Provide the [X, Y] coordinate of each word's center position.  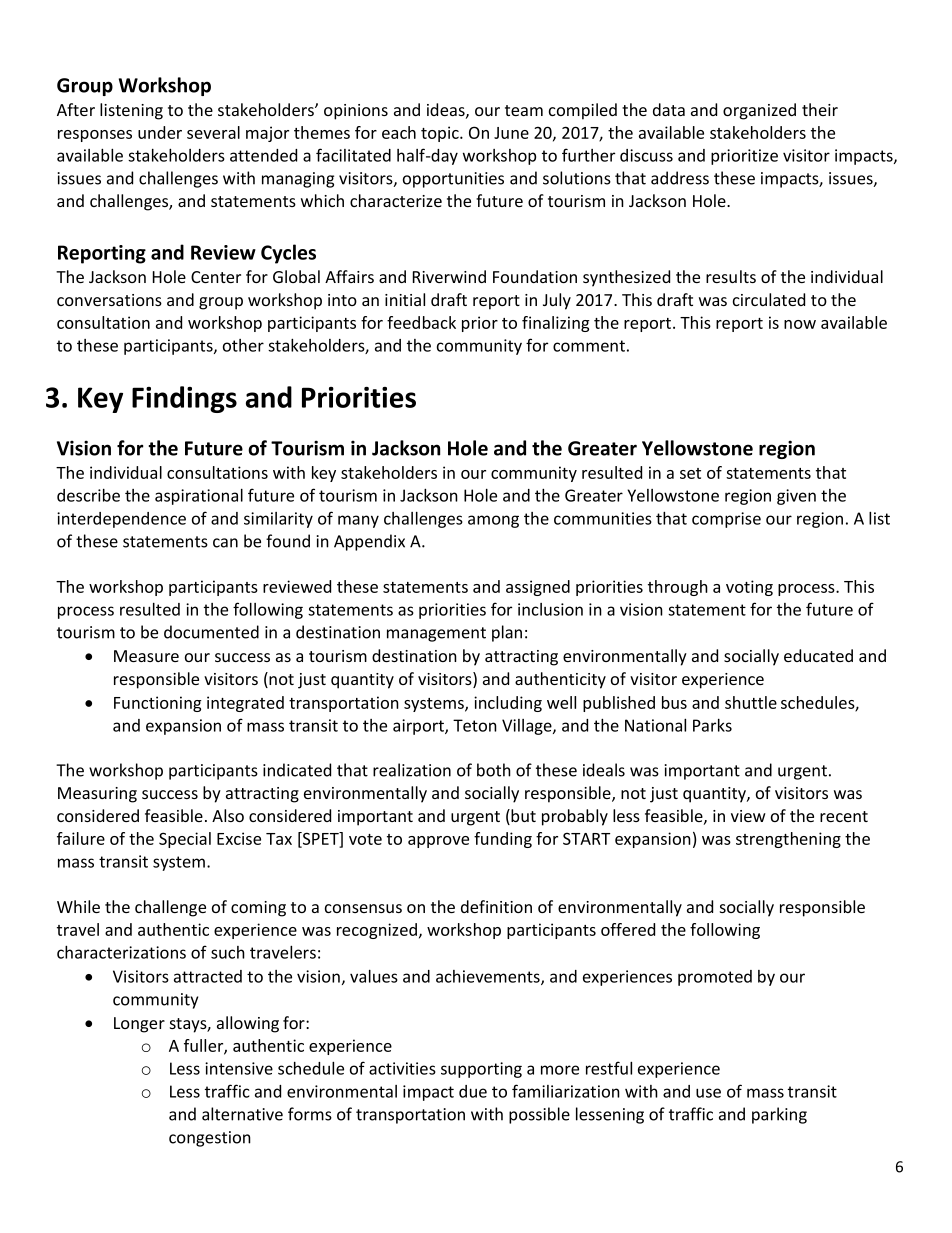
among [493, 521]
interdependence [121, 520]
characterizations [121, 952]
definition [496, 906]
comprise [726, 520]
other [243, 345]
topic [441, 134]
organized [759, 111]
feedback [421, 322]
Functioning [158, 704]
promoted [715, 978]
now [800, 324]
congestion [210, 1139]
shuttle [751, 702]
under [160, 132]
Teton [475, 725]
